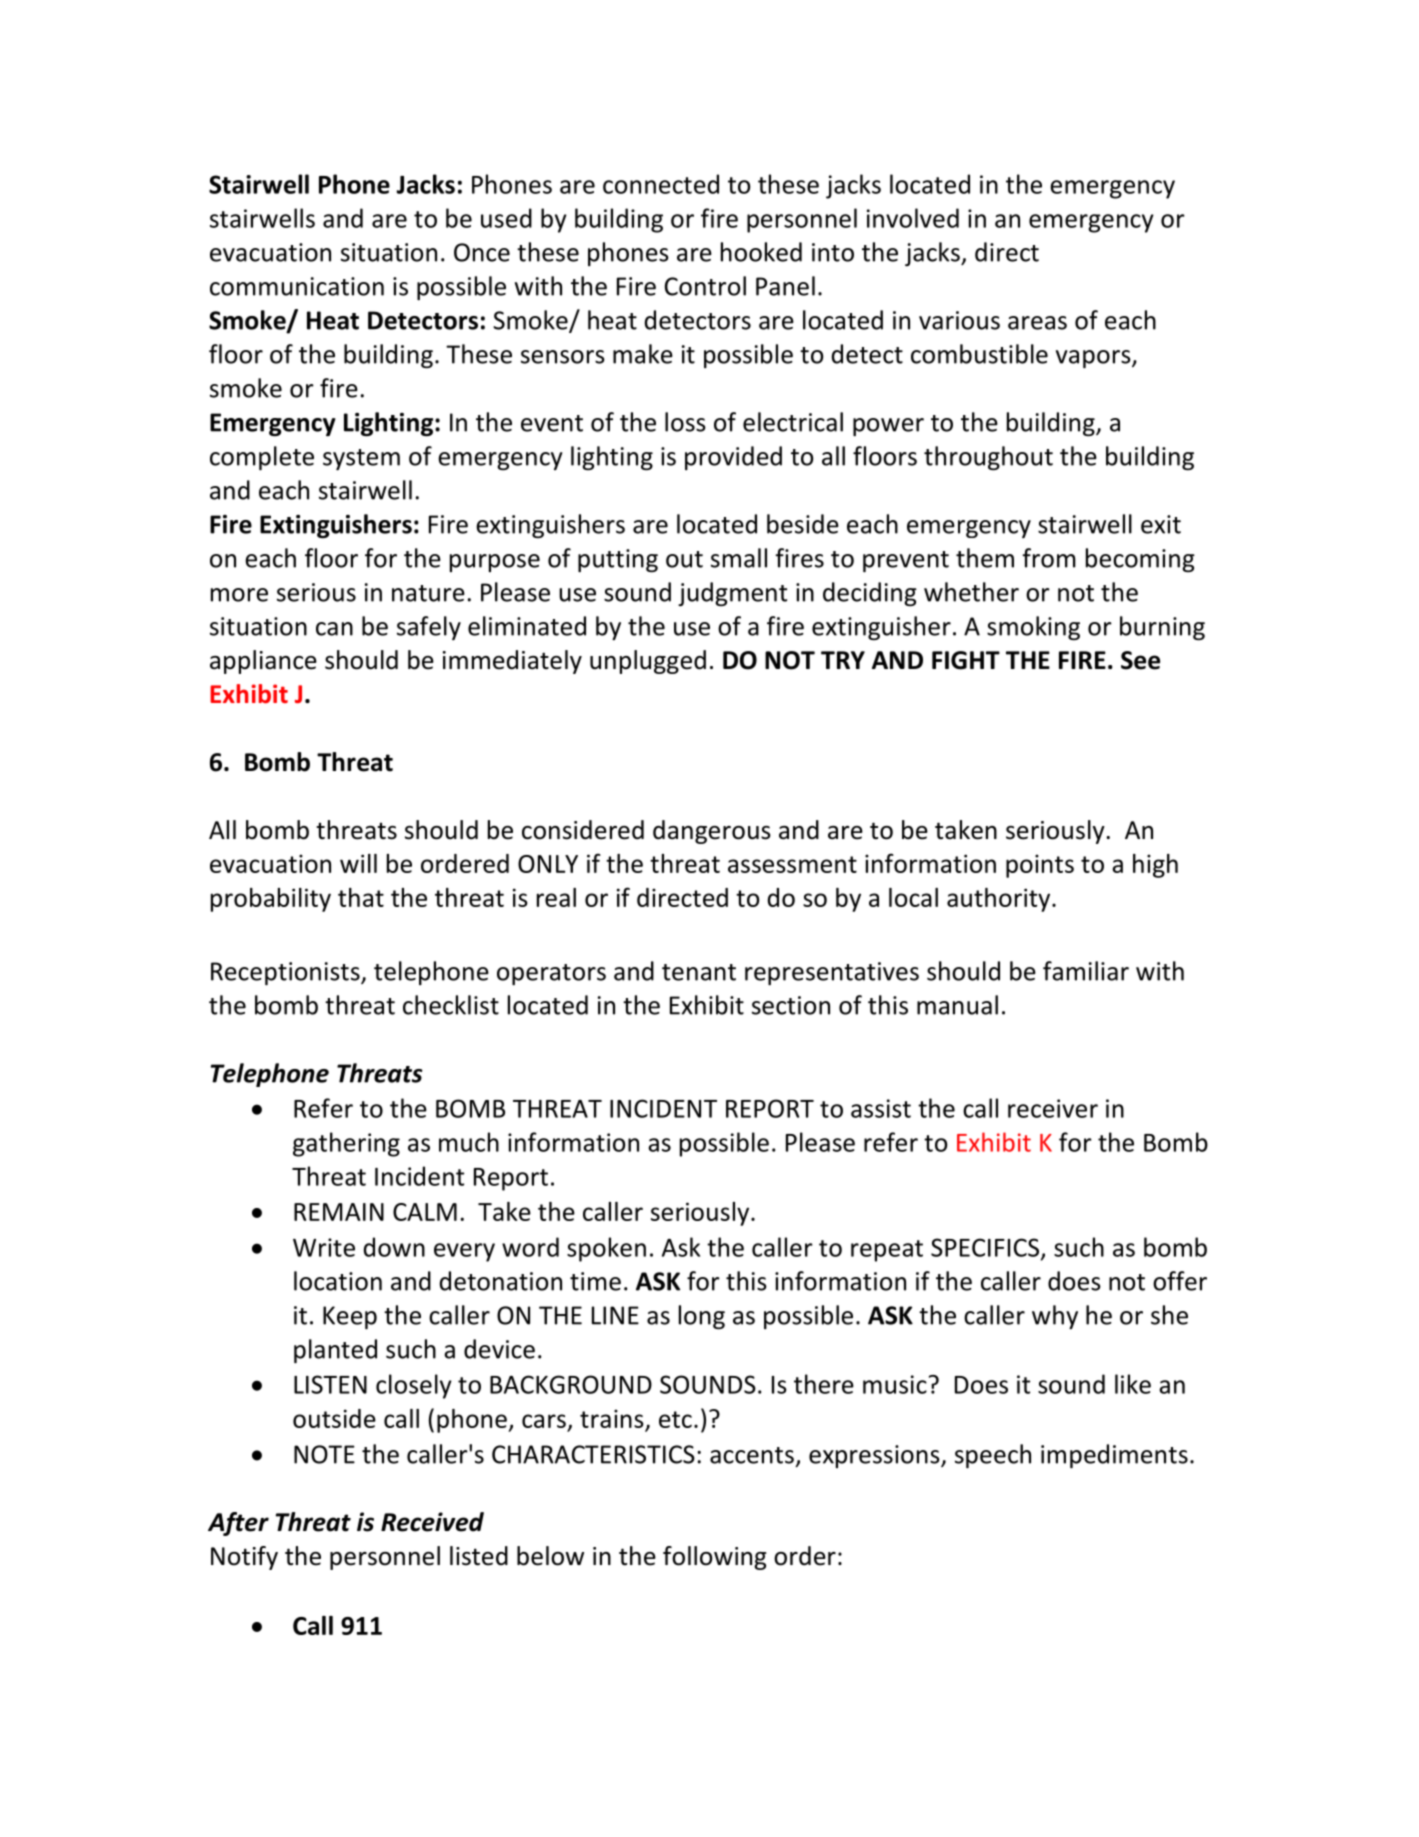 This screenshot has width=1419, height=1837. I want to click on section, so click(791, 1005).
